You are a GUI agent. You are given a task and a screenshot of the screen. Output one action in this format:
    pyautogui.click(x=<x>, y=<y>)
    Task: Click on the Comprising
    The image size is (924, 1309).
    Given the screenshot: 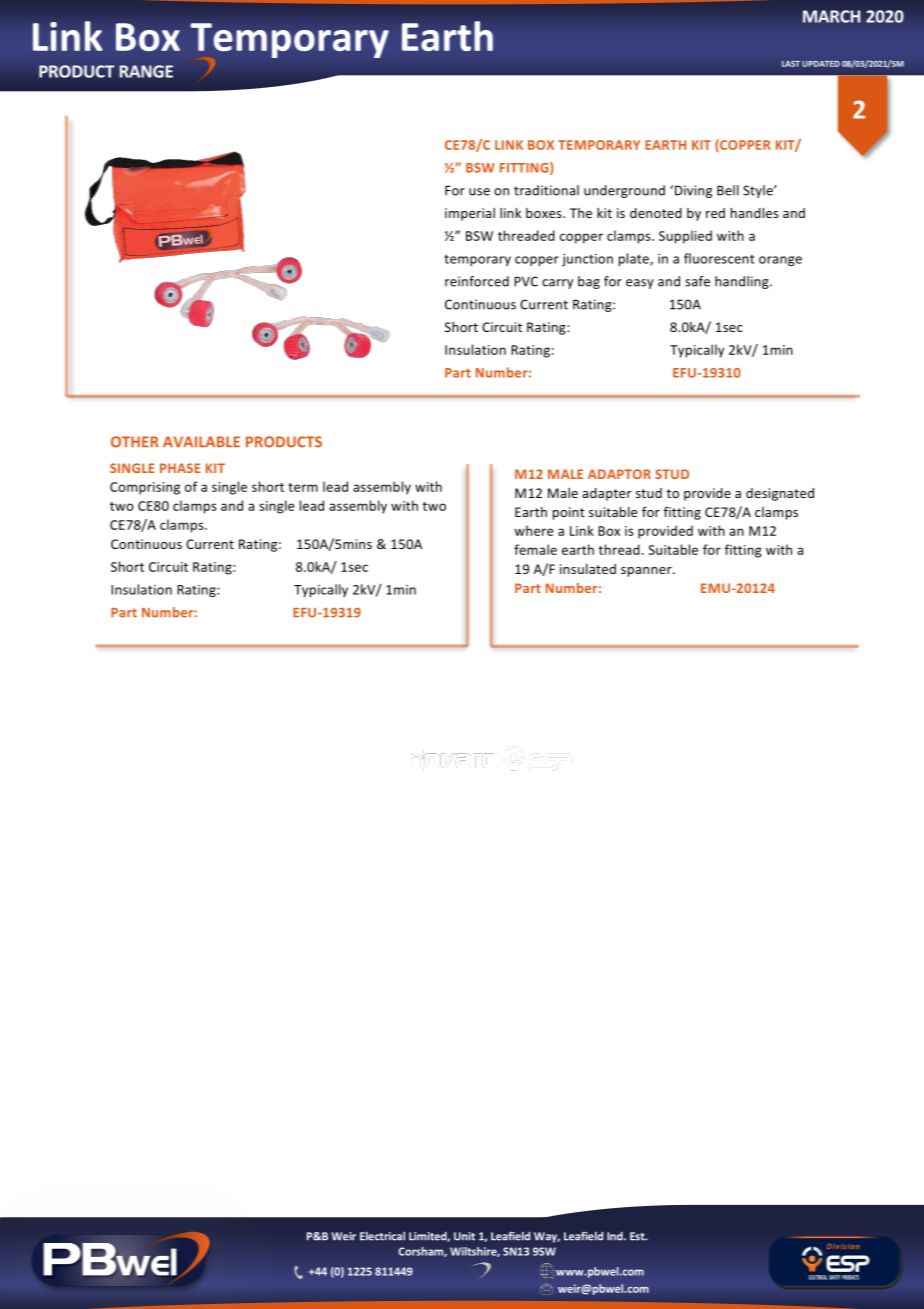 What is the action you would take?
    pyautogui.click(x=145, y=488)
